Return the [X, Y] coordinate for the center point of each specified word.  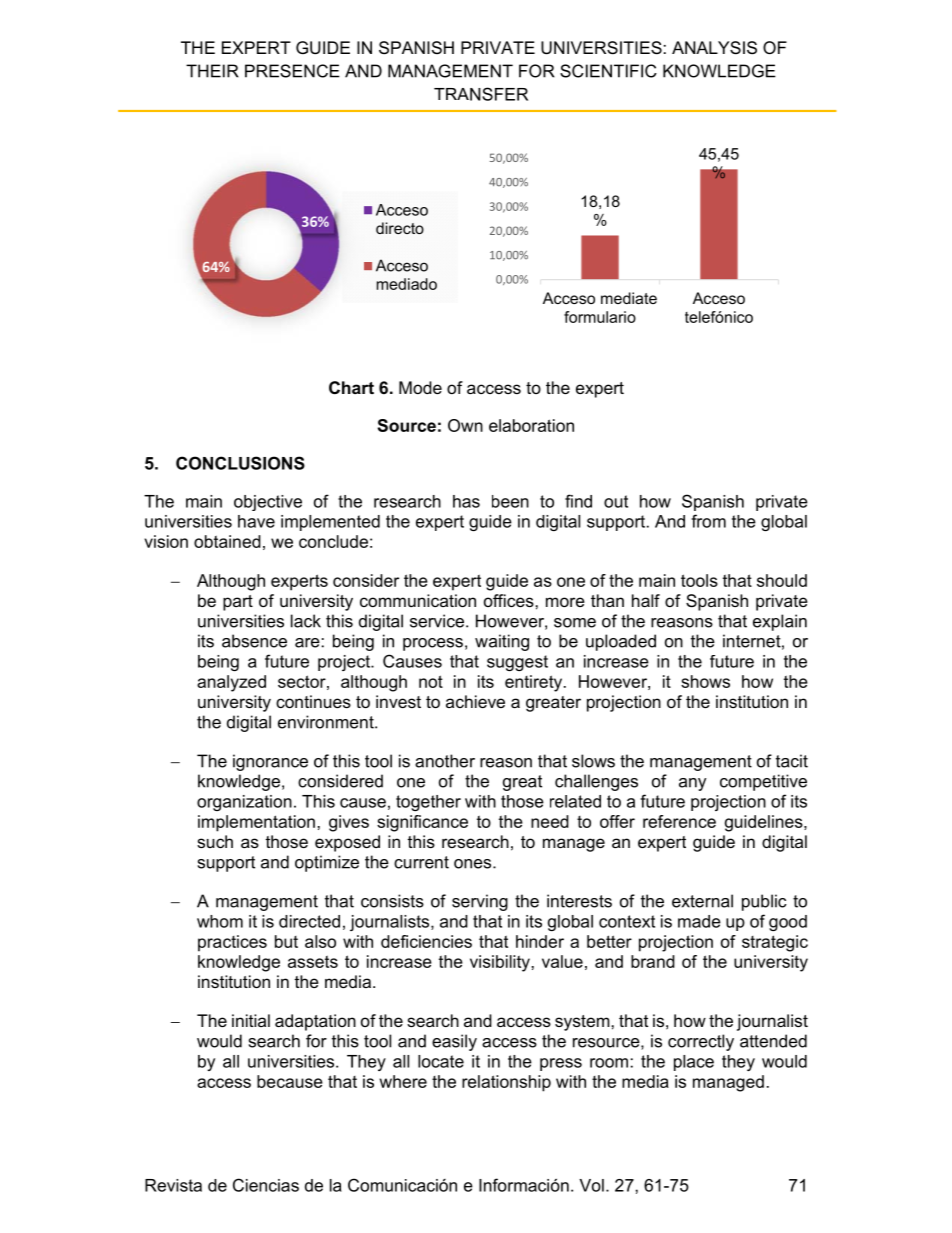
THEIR [212, 71]
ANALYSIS [714, 48]
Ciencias [266, 1185]
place [694, 1063]
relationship [506, 1083]
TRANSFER [481, 94]
